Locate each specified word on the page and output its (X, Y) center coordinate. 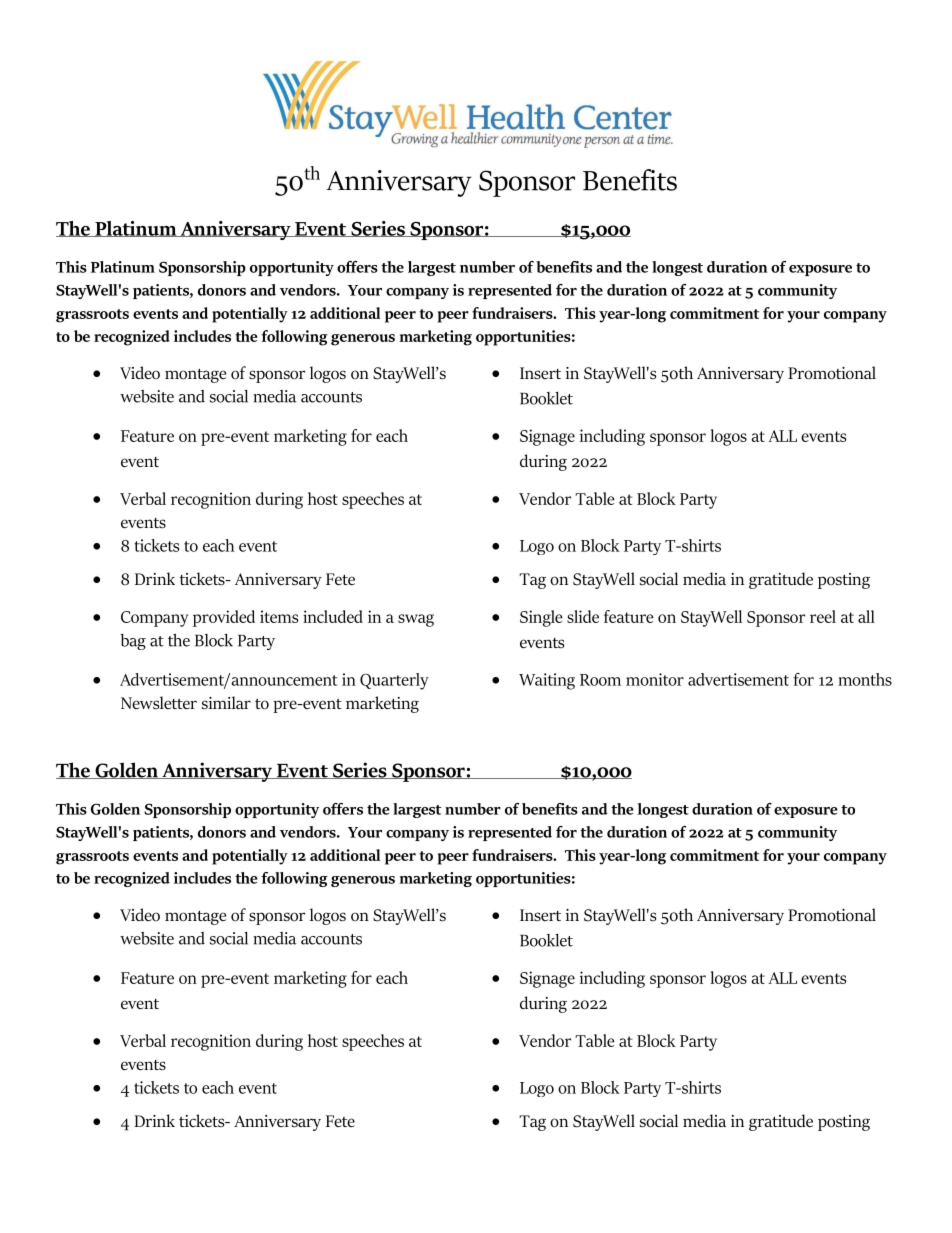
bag (133, 642)
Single (541, 618)
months (865, 679)
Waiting (547, 681)
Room (600, 680)
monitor (655, 679)
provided (224, 618)
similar (226, 703)
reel (823, 616)
